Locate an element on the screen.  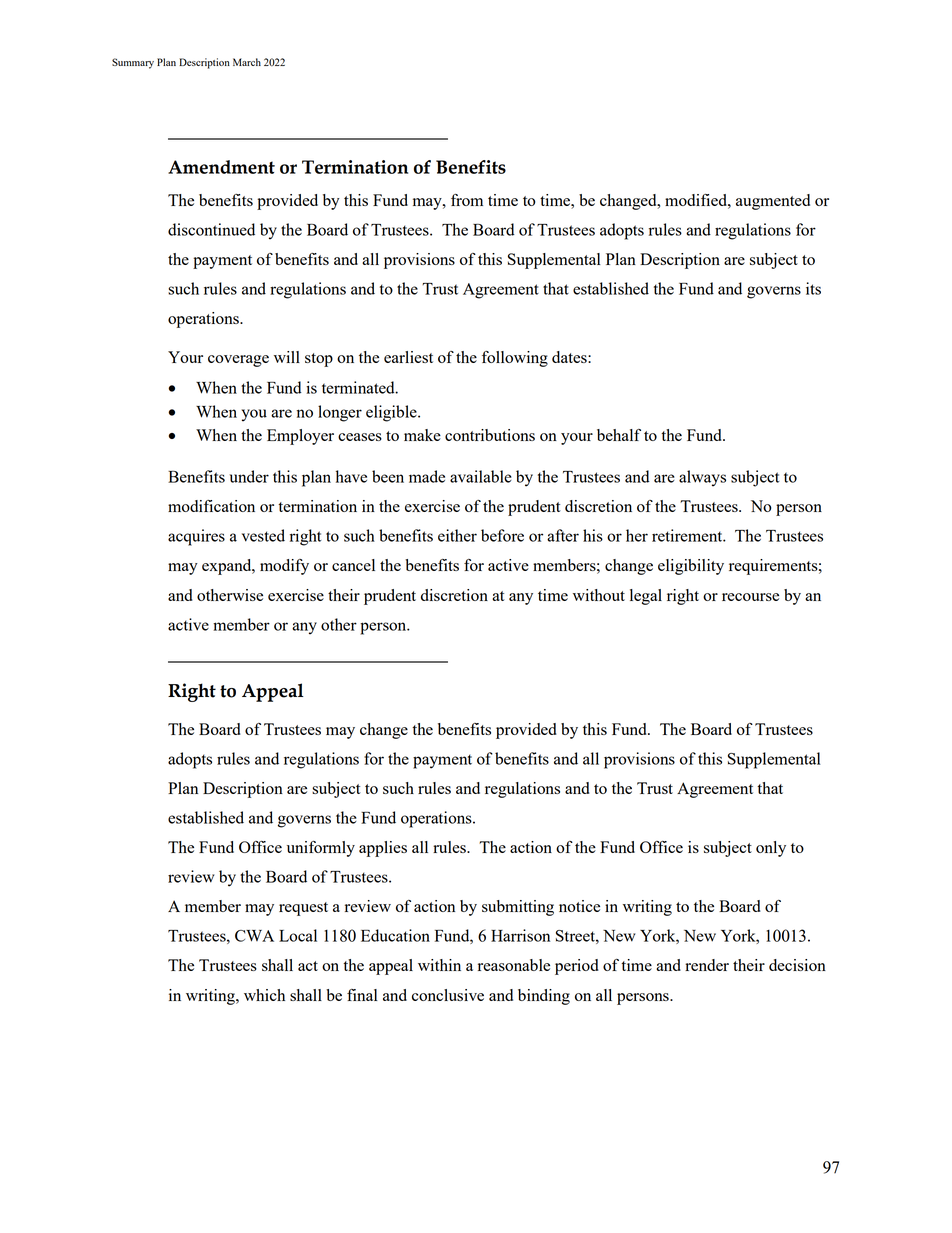
within is located at coordinates (439, 965).
